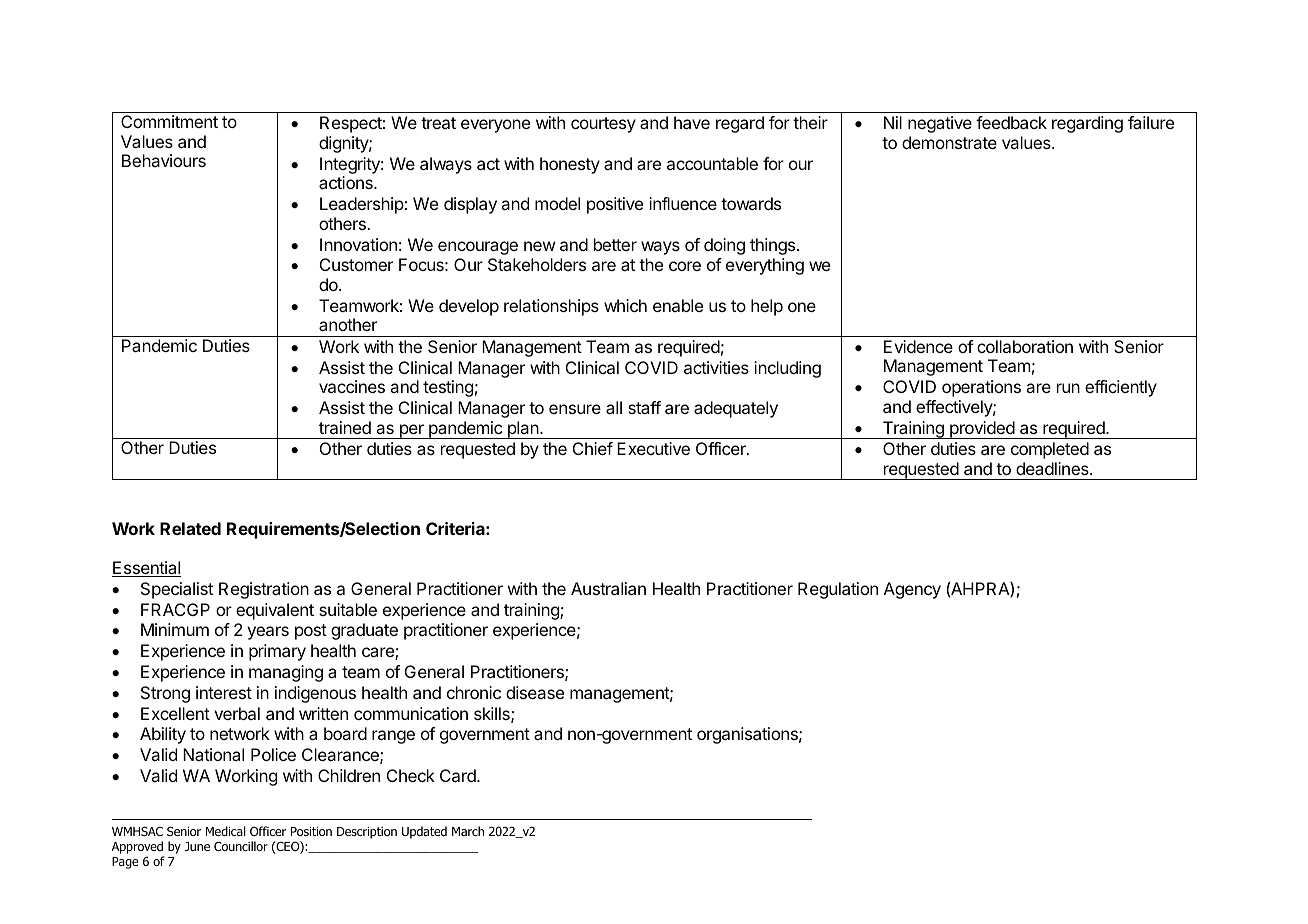 Image resolution: width=1308 pixels, height=924 pixels. I want to click on Australian, so click(608, 588).
